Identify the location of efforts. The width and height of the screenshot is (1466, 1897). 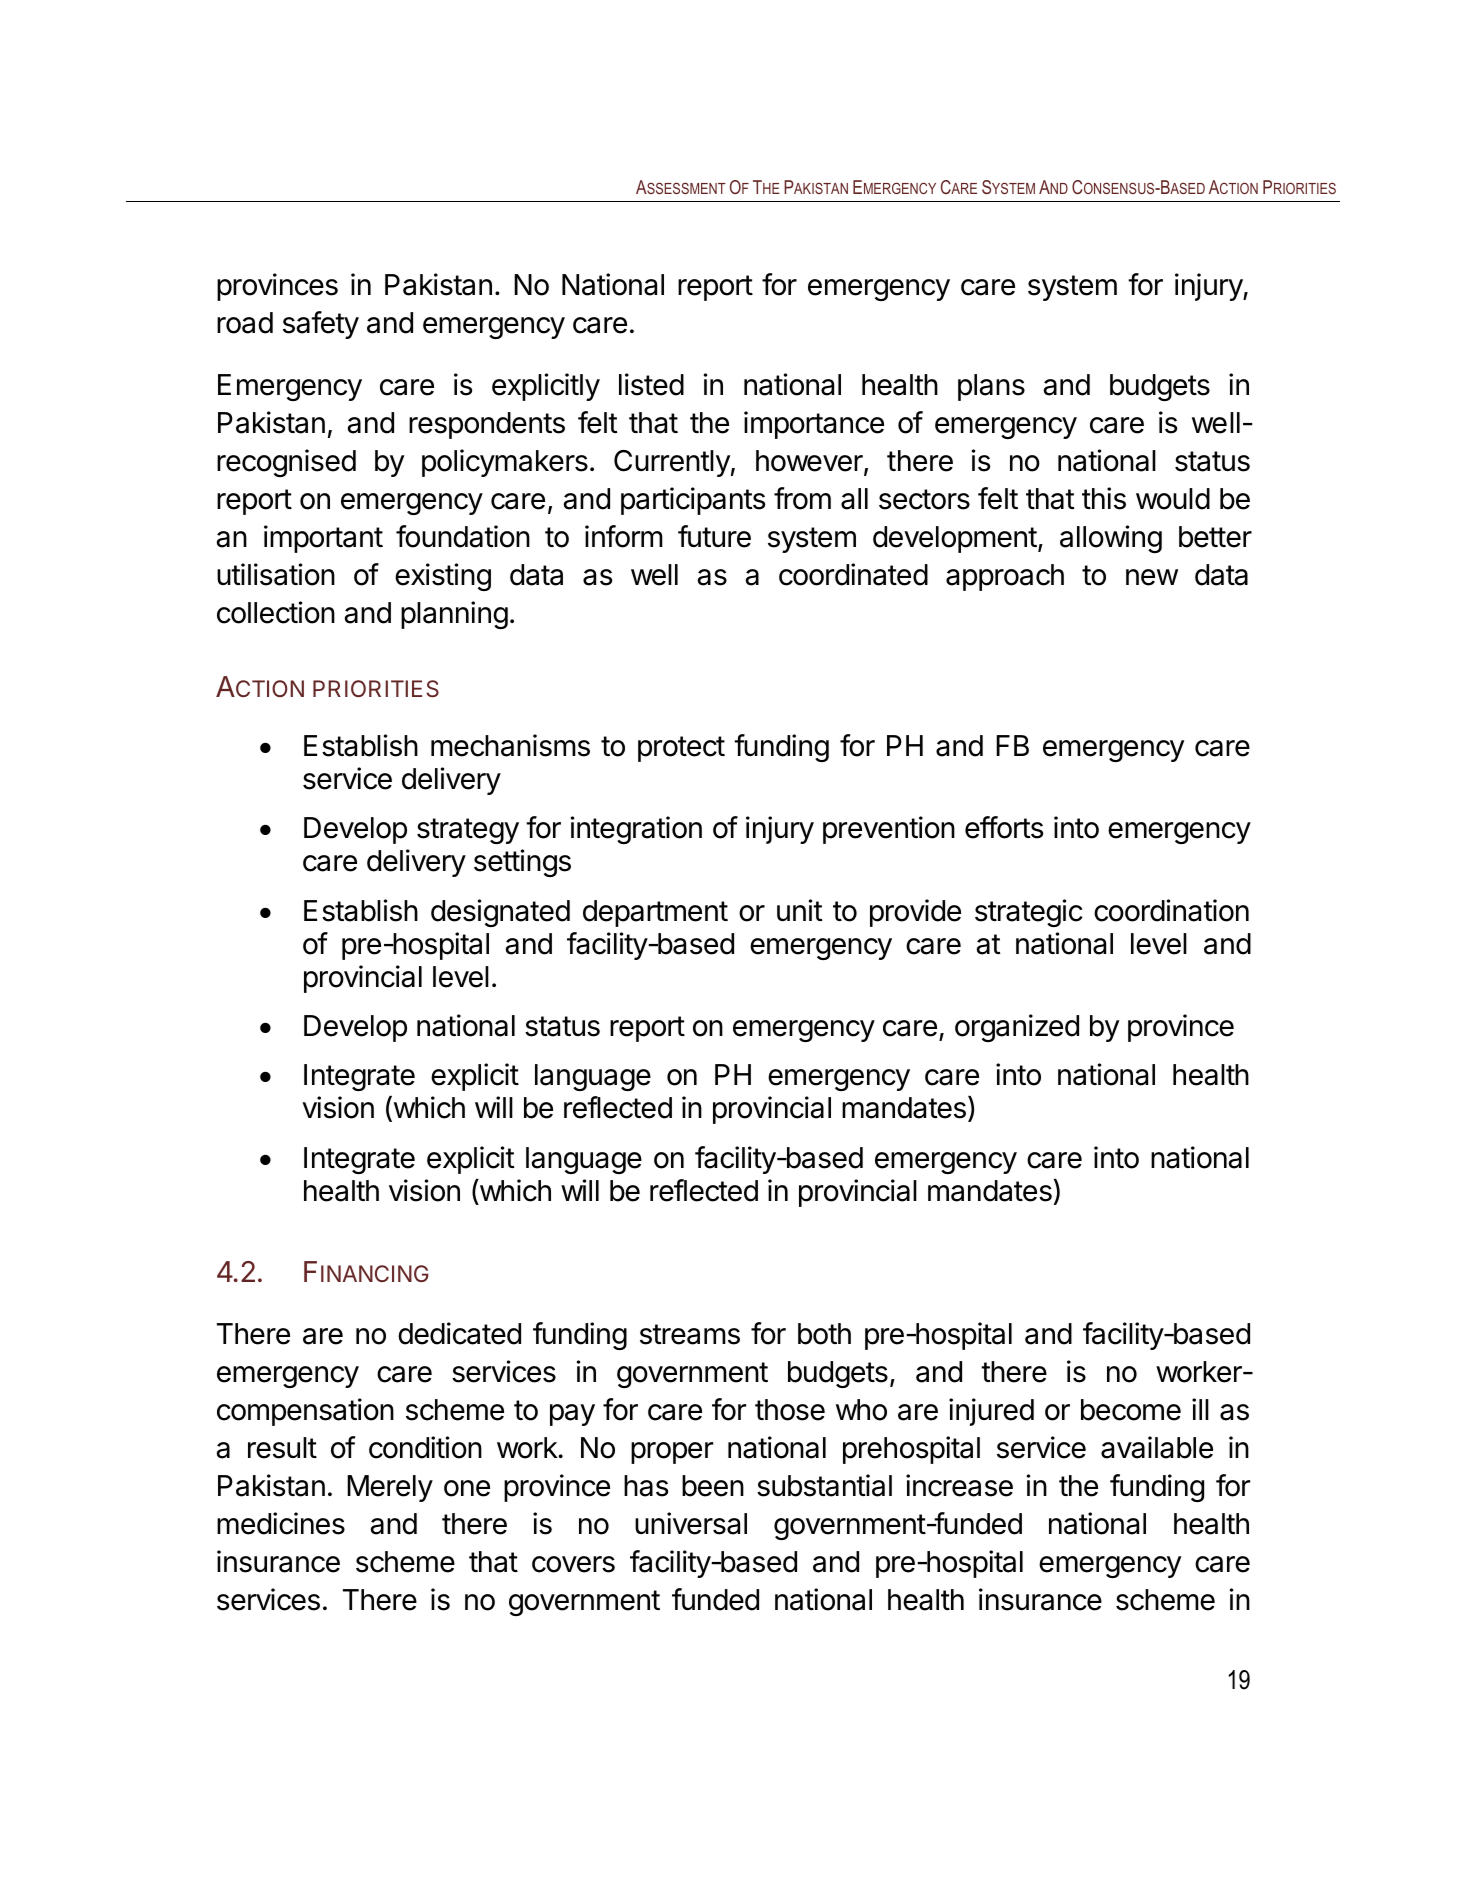
(1004, 827).
